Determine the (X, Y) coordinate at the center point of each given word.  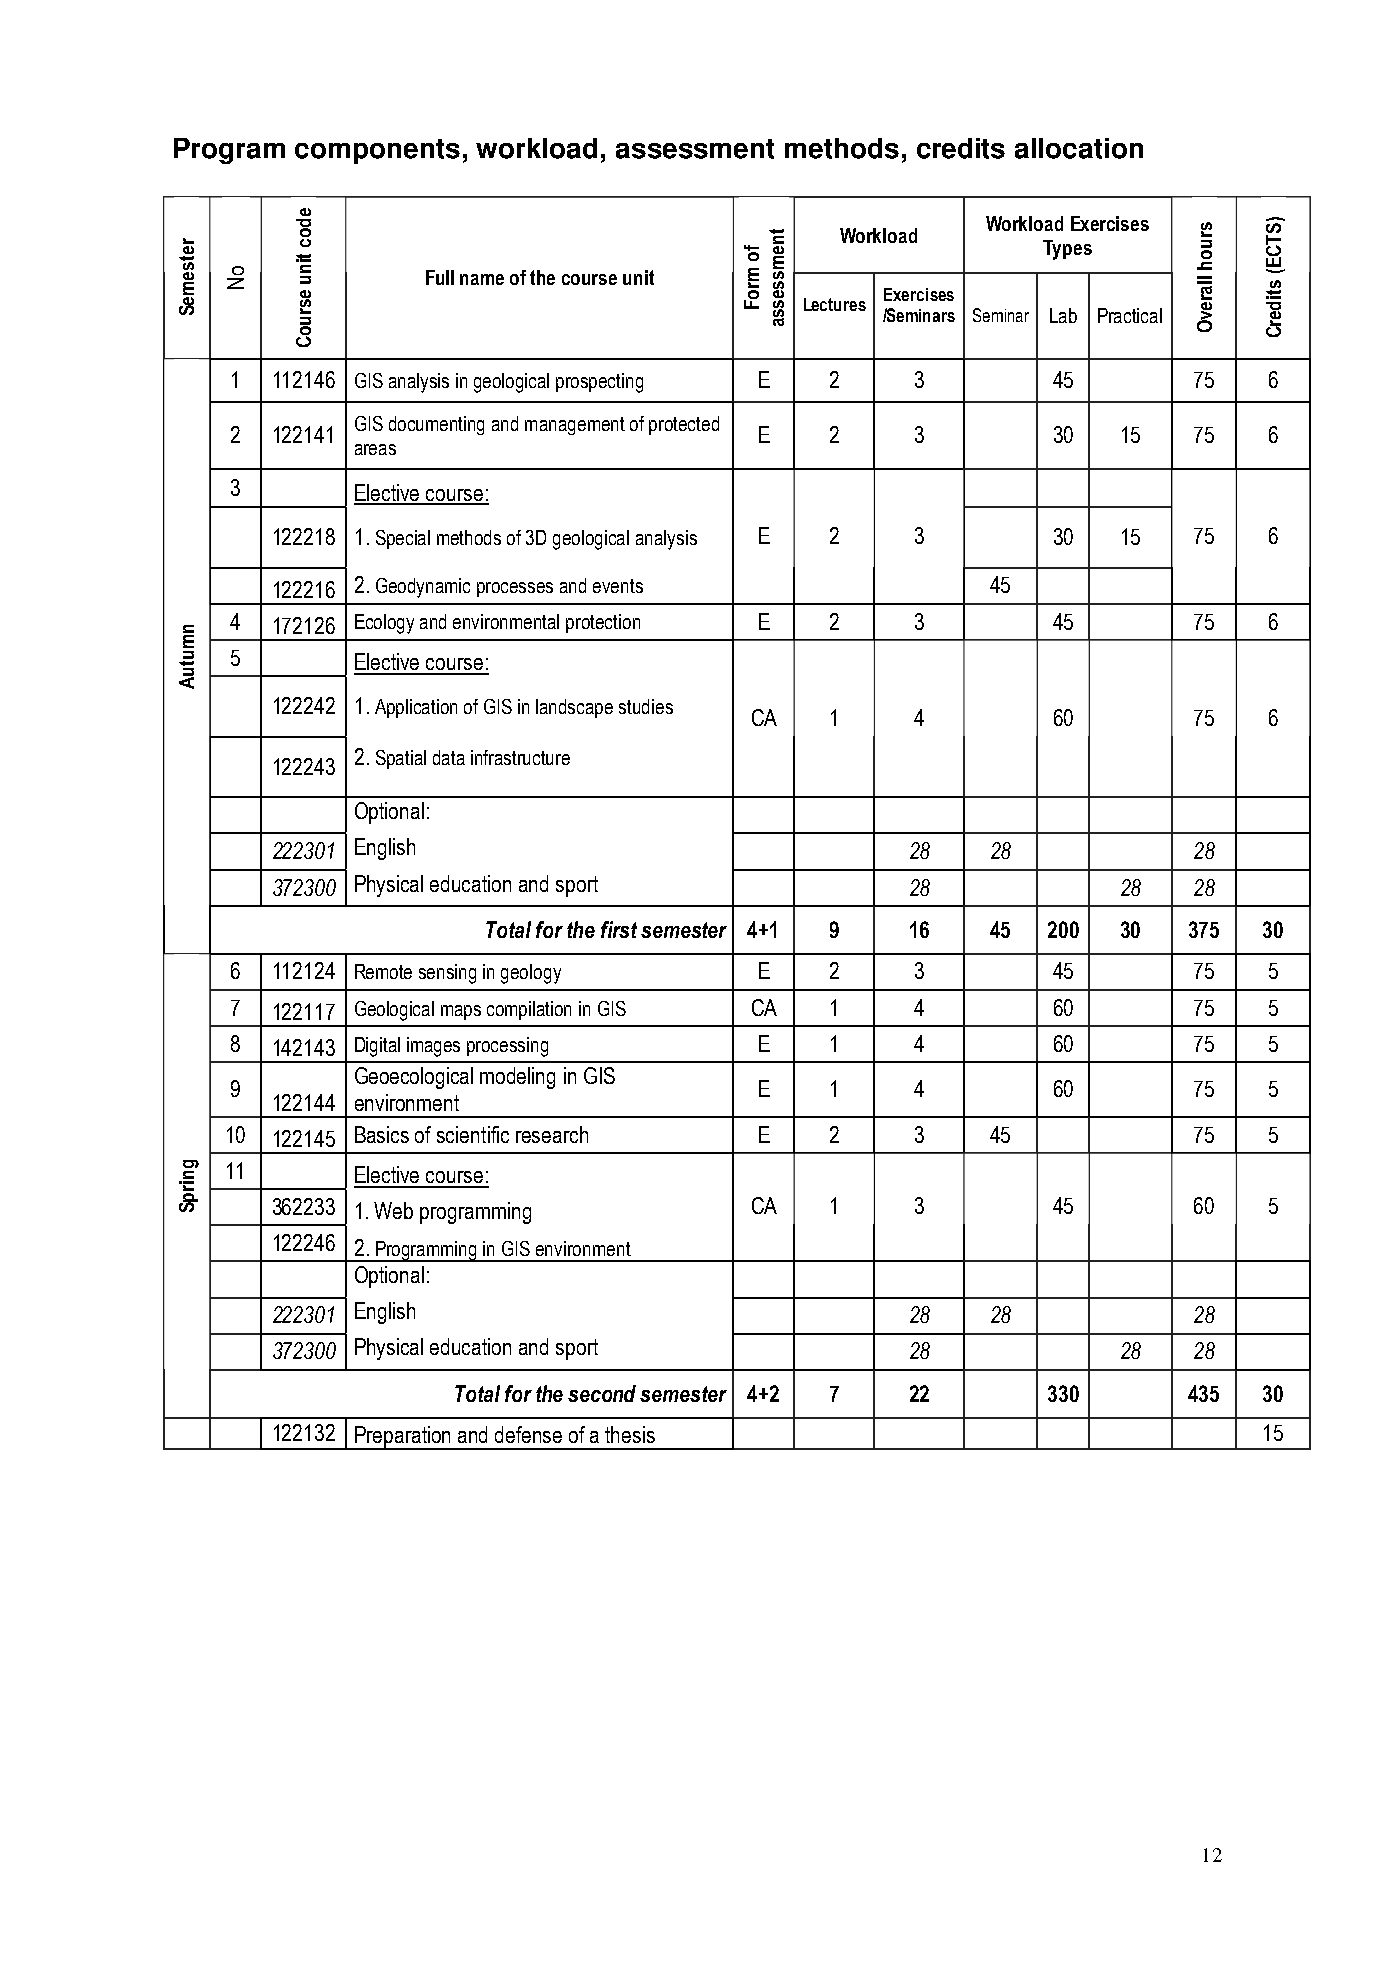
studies (646, 706)
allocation (1079, 148)
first (619, 929)
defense (528, 1434)
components (377, 151)
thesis (630, 1434)
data (449, 757)
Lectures (835, 304)
